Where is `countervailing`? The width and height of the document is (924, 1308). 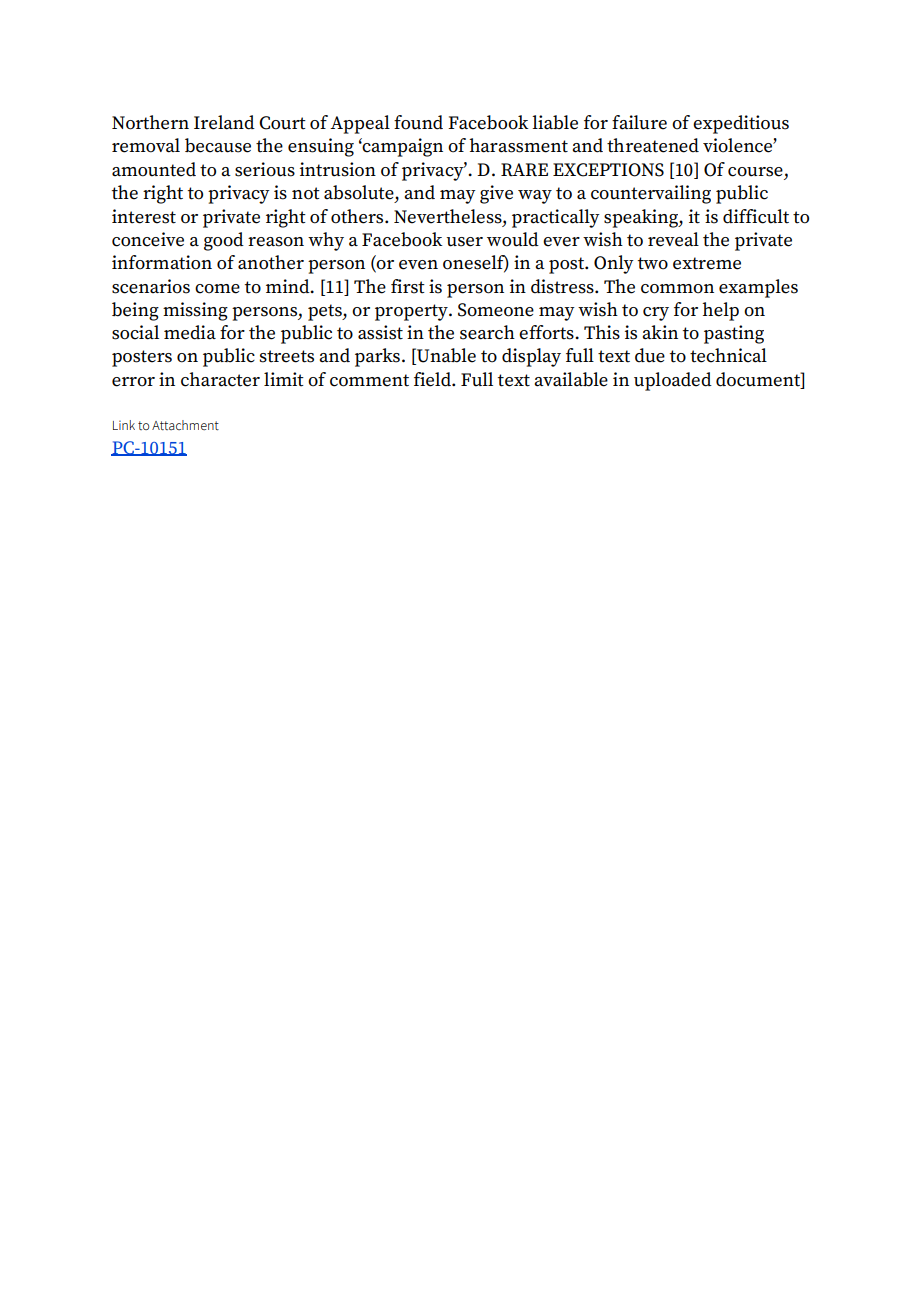
countervailing is located at coordinates (651, 194).
